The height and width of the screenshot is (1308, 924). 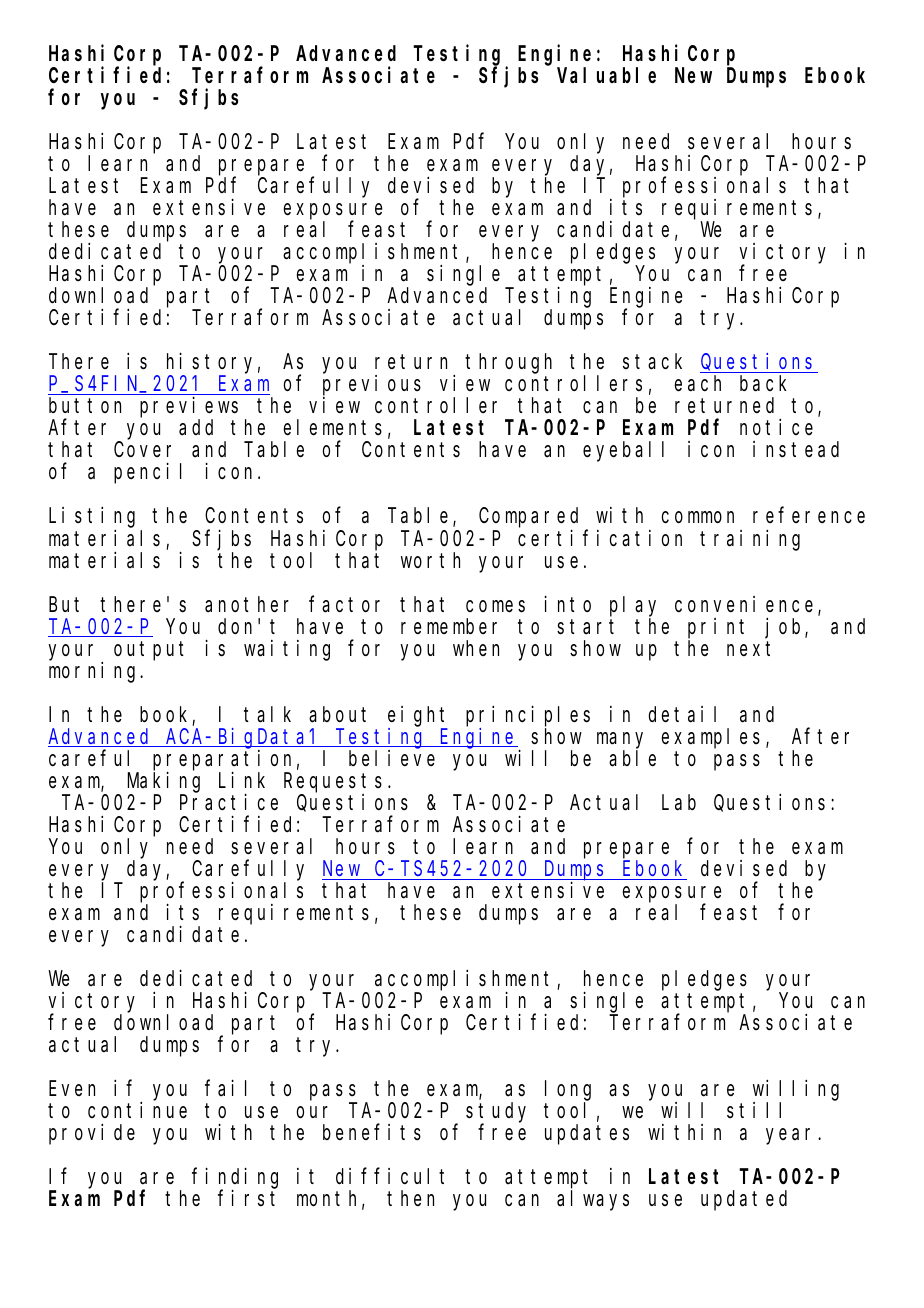 What do you see at coordinates (372, 1132) in the screenshot?
I see `benefits` at bounding box center [372, 1132].
